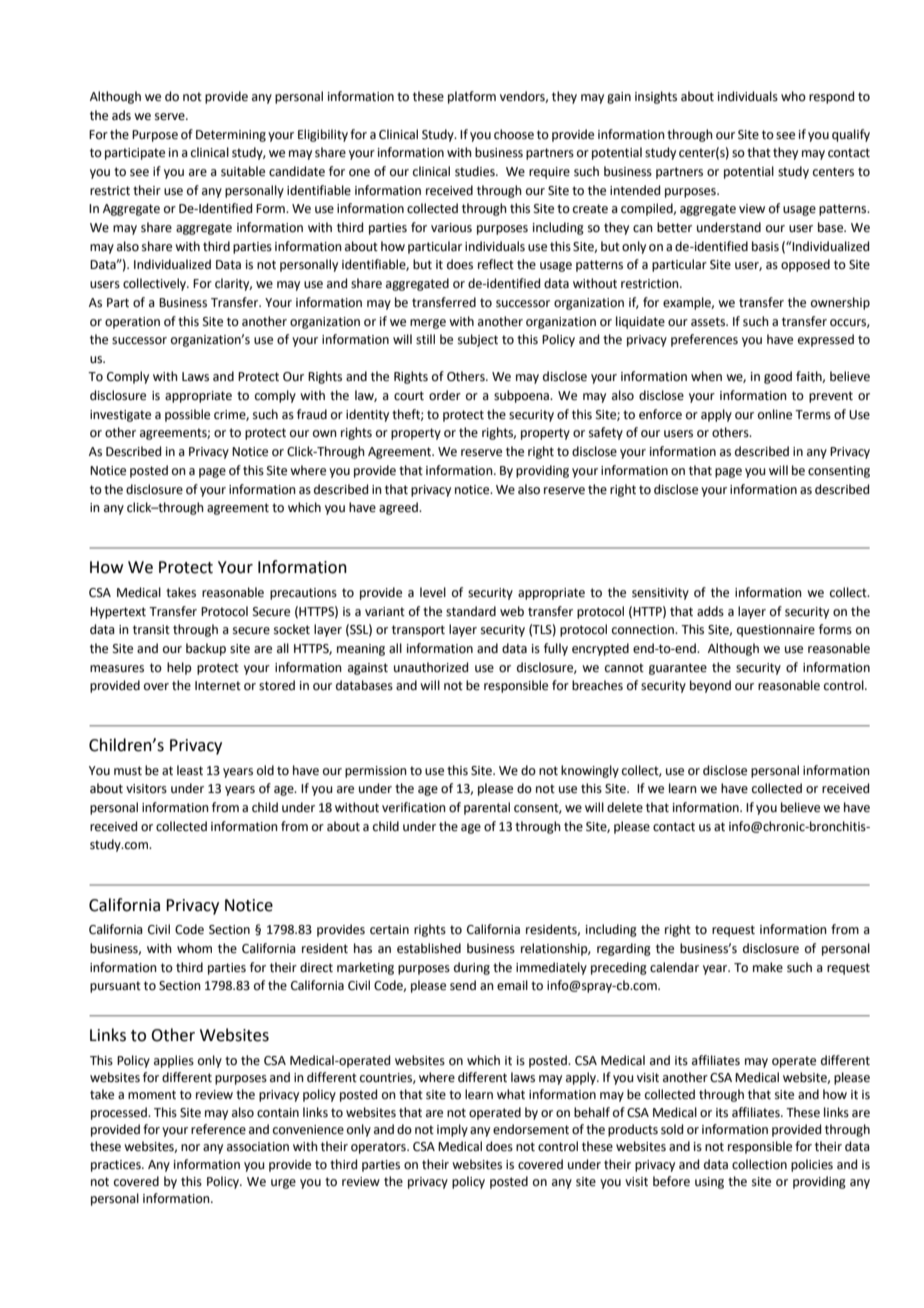 The height and width of the screenshot is (1308, 924). I want to click on backup, so click(206, 649).
